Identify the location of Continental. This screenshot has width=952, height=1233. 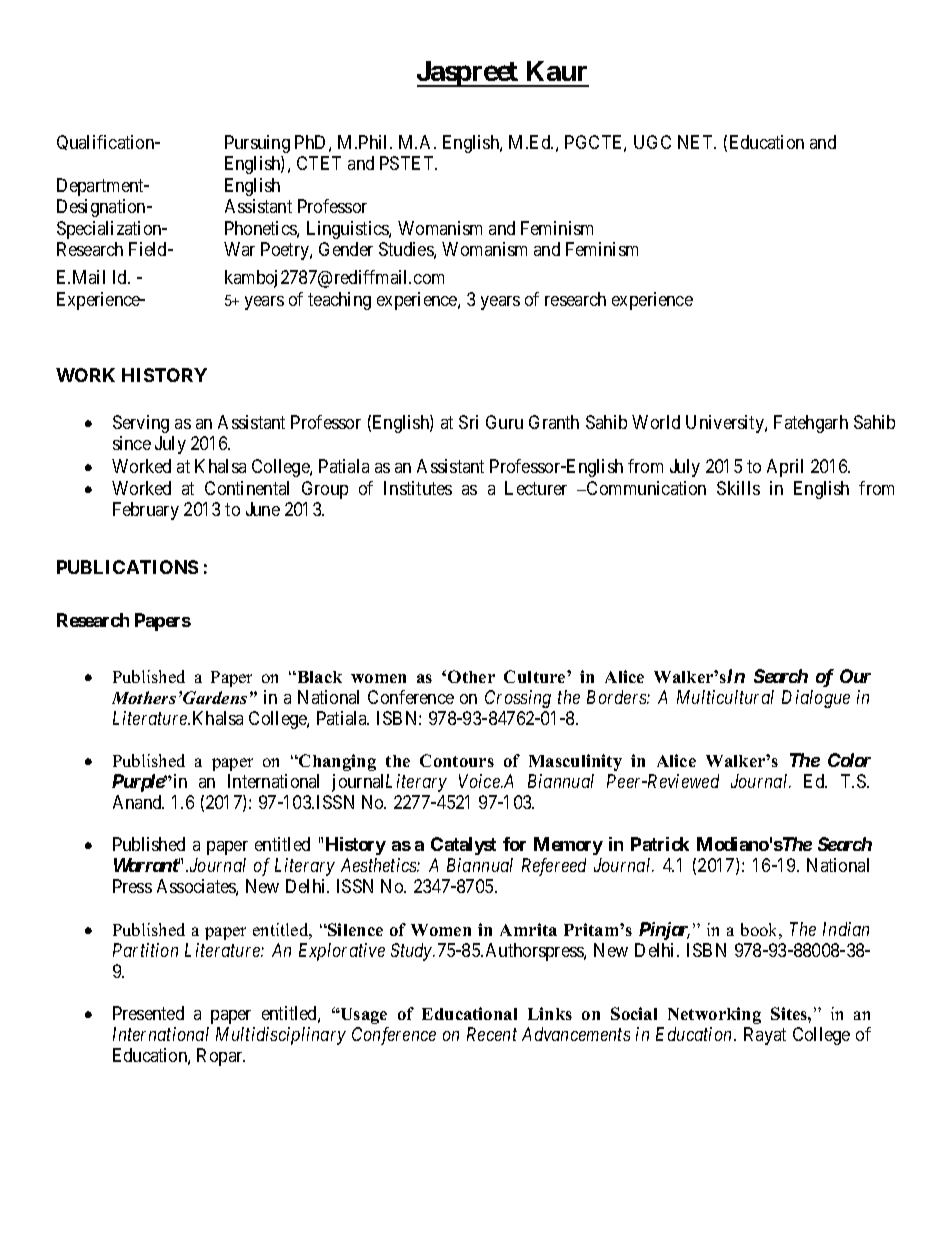
(247, 488).
